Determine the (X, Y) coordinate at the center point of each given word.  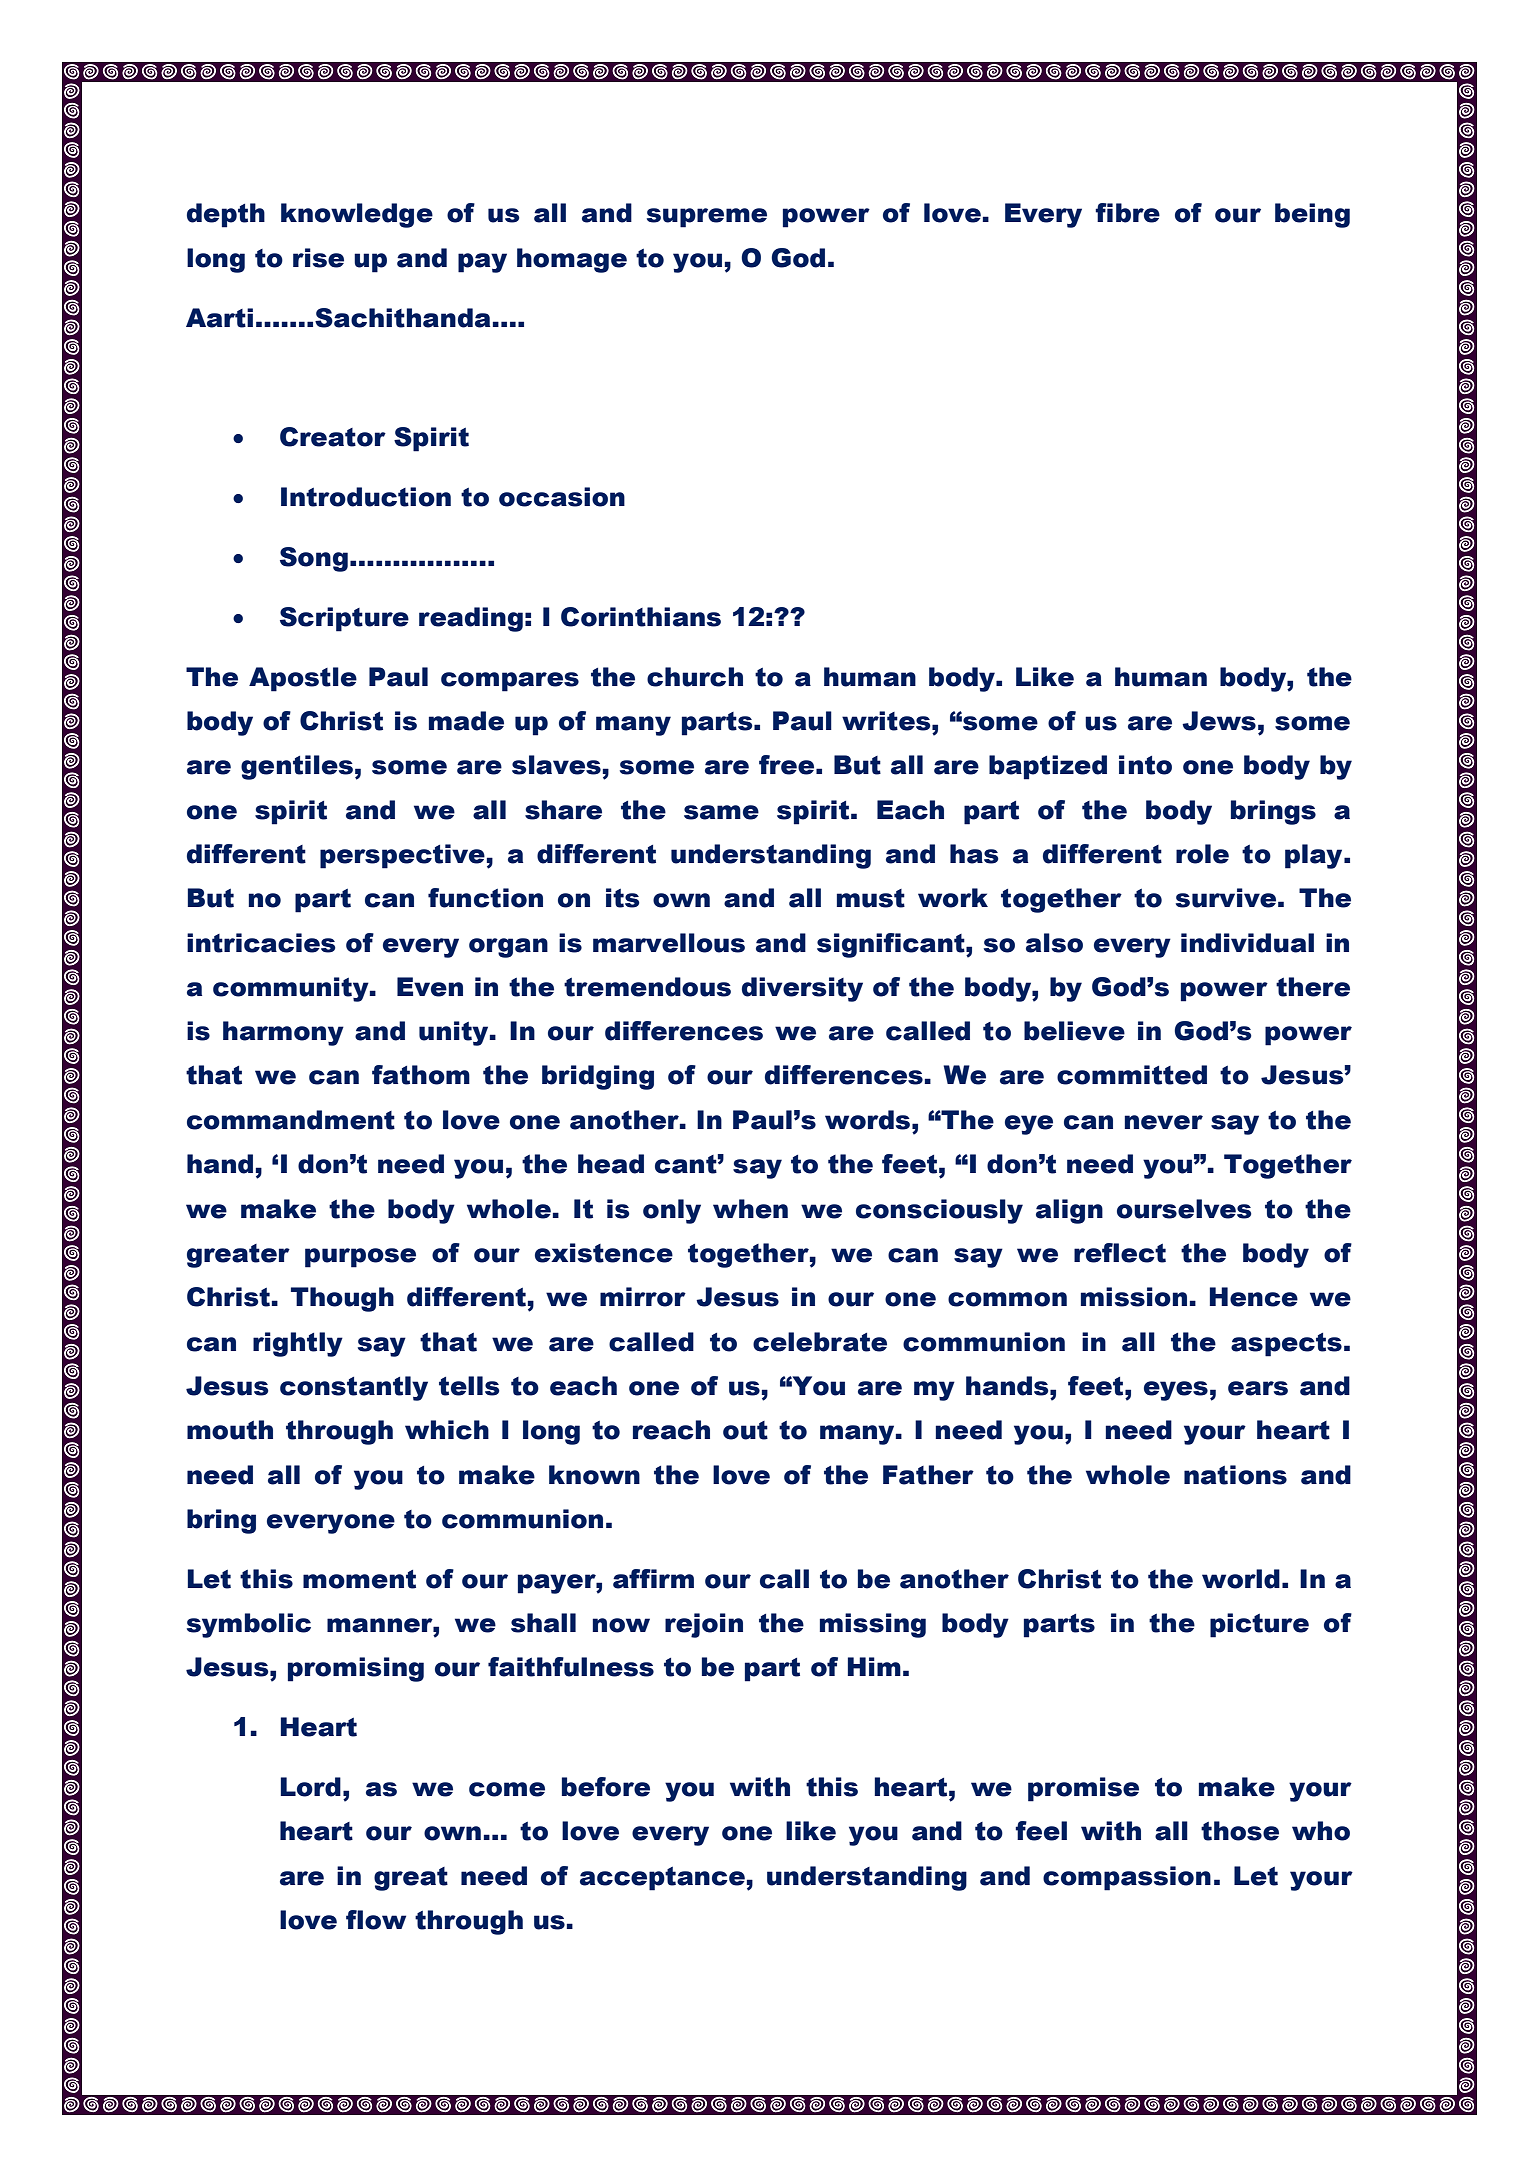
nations (1235, 1475)
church (695, 677)
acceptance (662, 1879)
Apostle (303, 679)
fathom (421, 1075)
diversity (802, 989)
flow (376, 1920)
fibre (1127, 213)
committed (1132, 1075)
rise (318, 258)
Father (928, 1475)
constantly (354, 1388)
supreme (707, 218)
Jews (1219, 721)
